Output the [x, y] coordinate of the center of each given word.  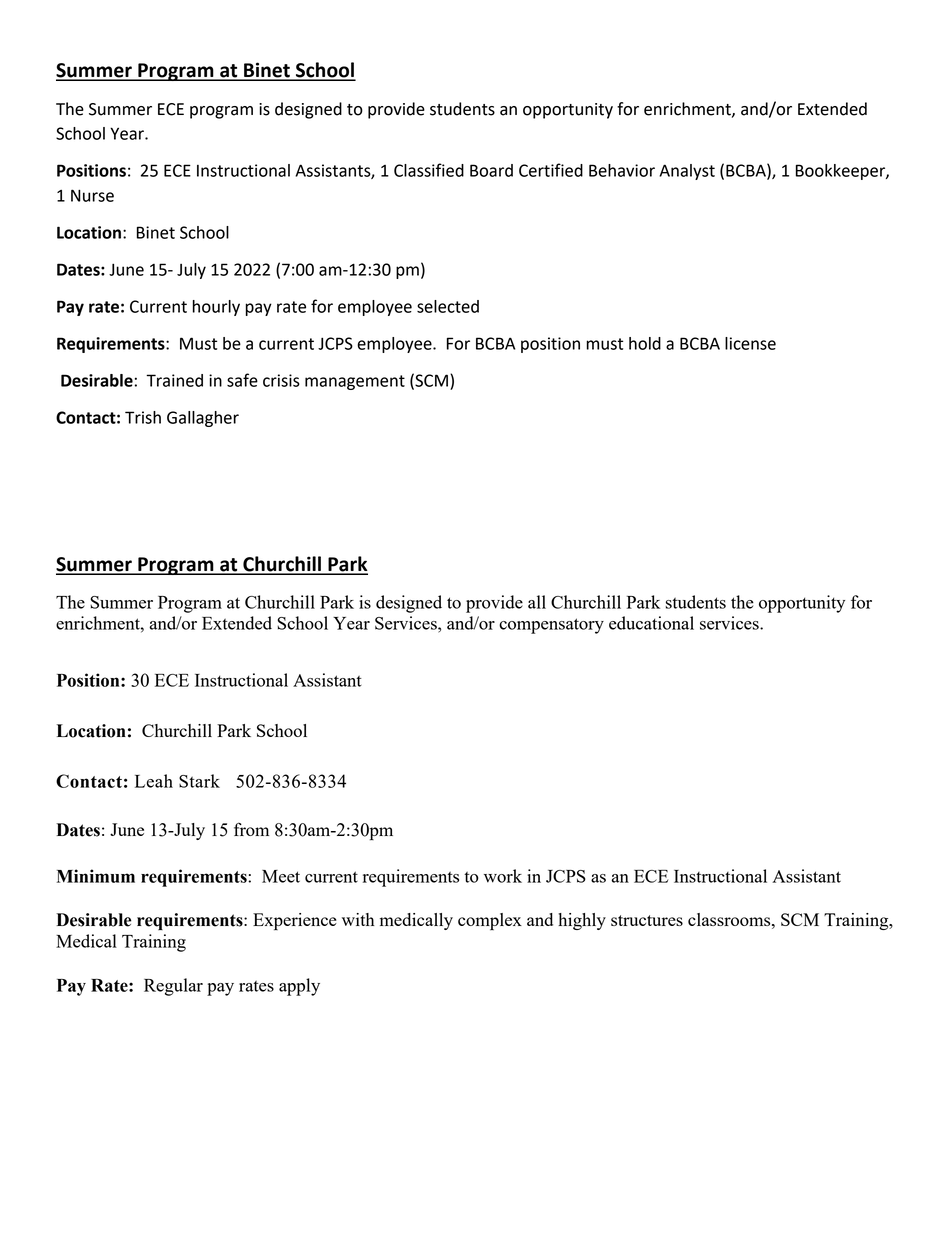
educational [651, 623]
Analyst [687, 172]
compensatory [551, 626]
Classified [429, 170]
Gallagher [203, 419]
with [358, 919]
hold [645, 343]
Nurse [92, 195]
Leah [154, 781]
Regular [173, 987]
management [355, 382]
